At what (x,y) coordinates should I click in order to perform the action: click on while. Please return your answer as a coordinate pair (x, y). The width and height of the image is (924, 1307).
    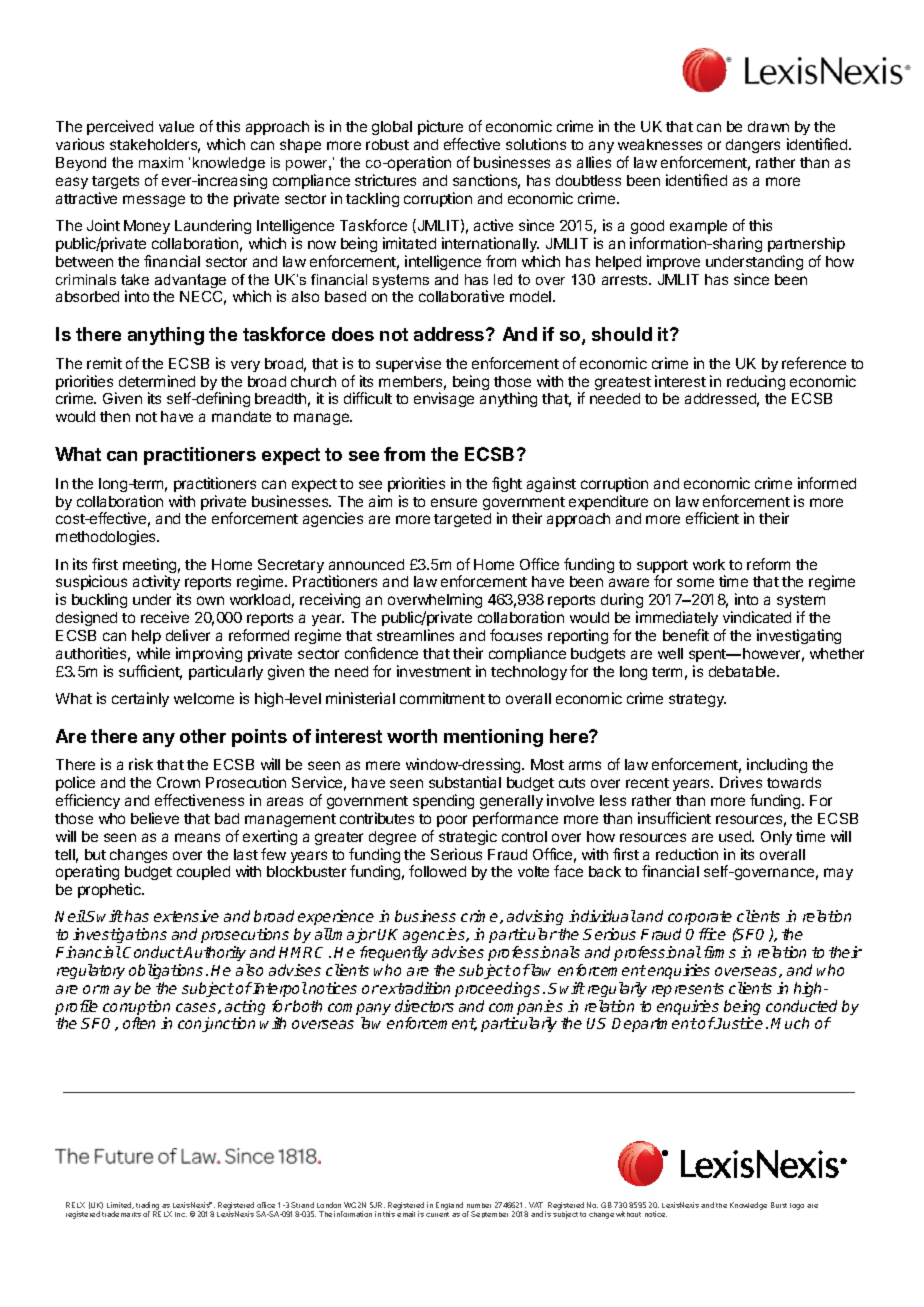
    Looking at the image, I should click on (153, 653).
